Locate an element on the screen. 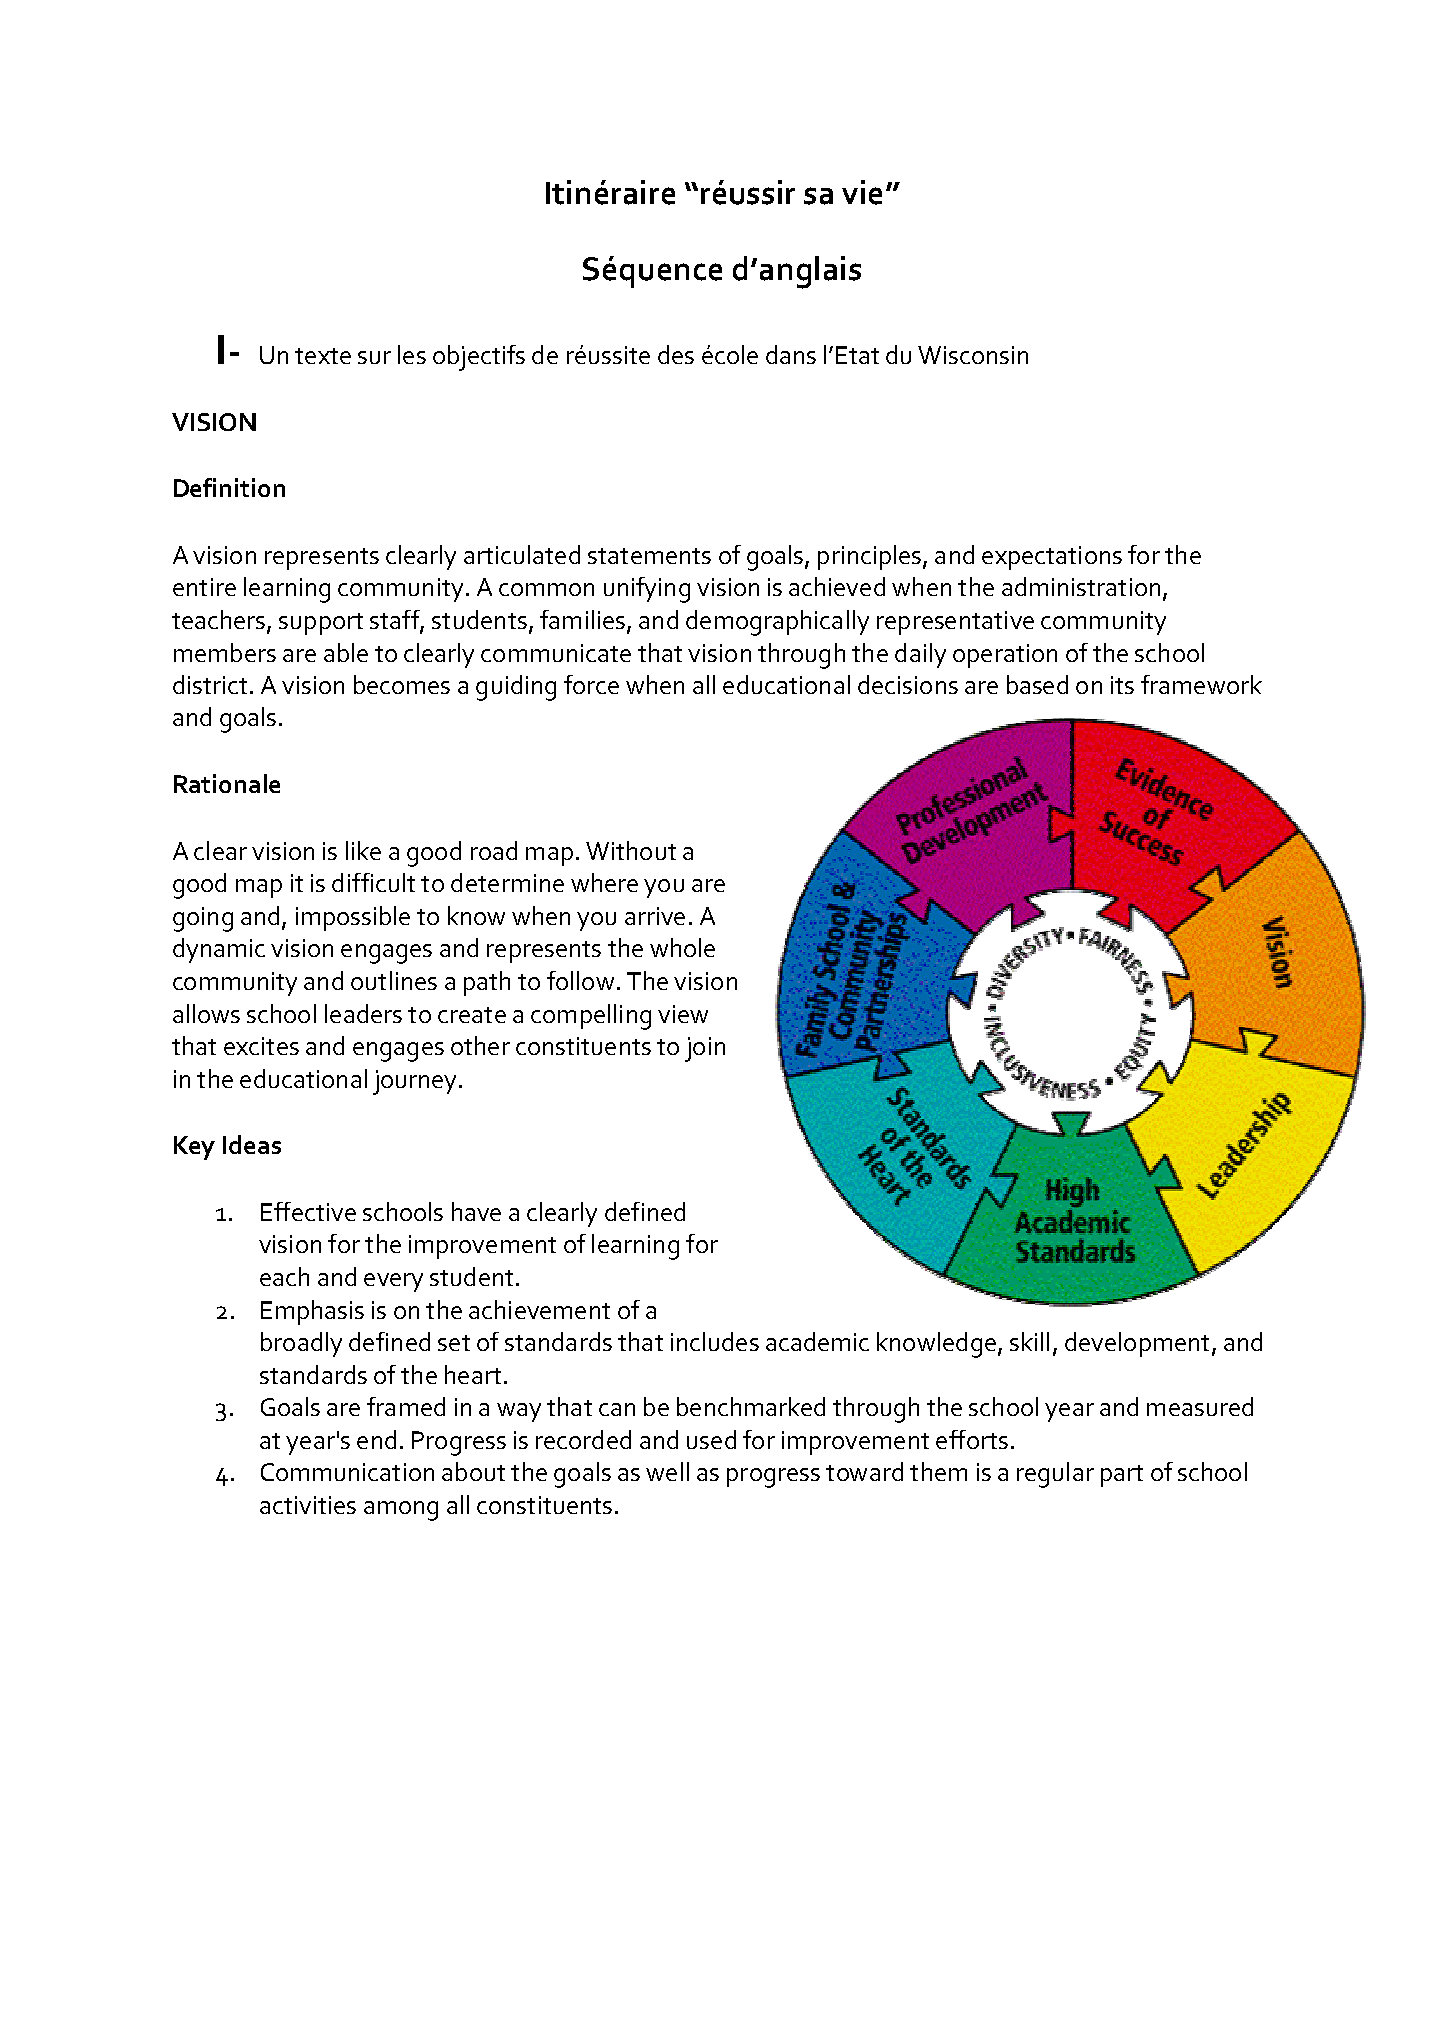  Ideas is located at coordinates (252, 1144).
